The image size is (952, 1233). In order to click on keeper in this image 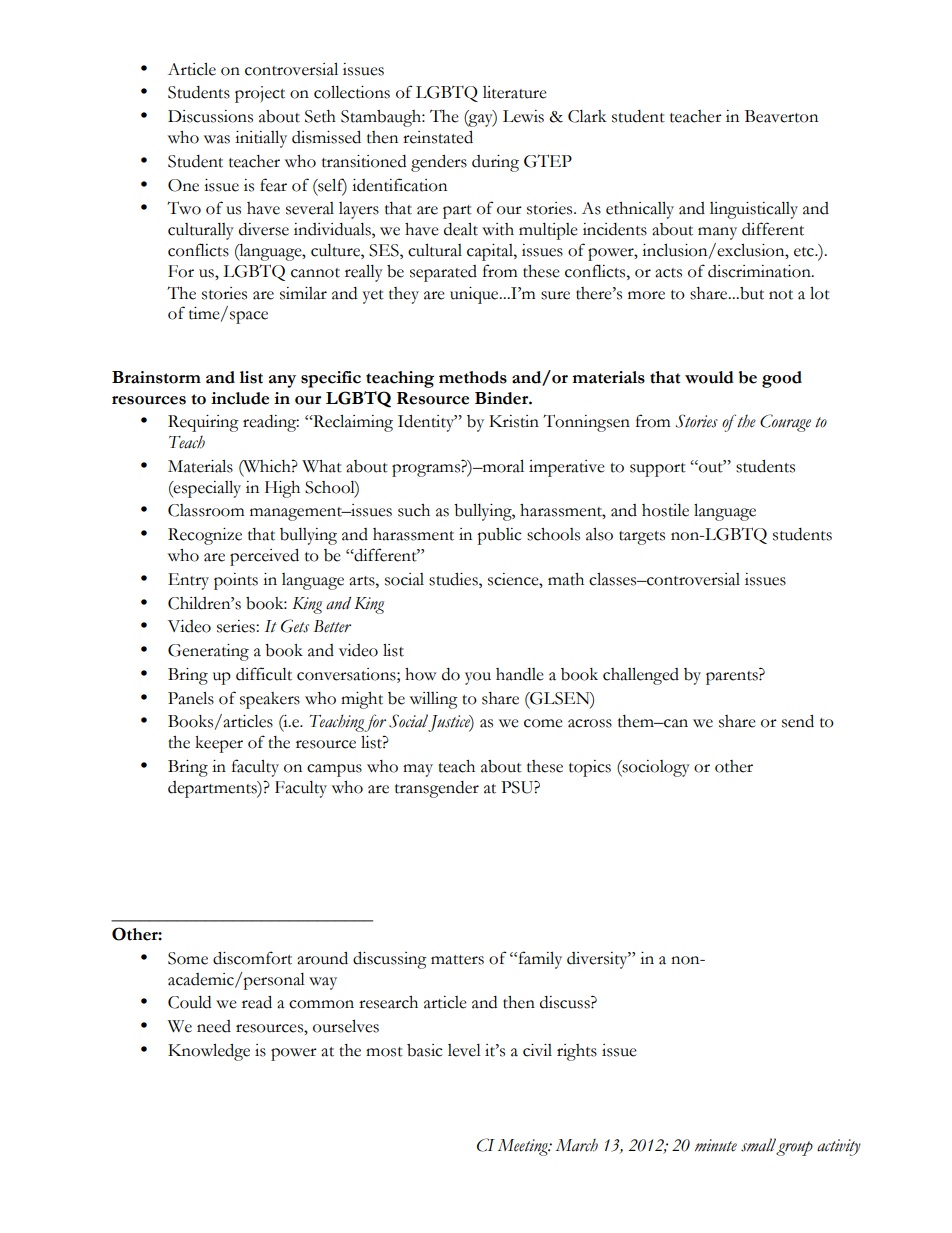, I will do `click(219, 744)`.
